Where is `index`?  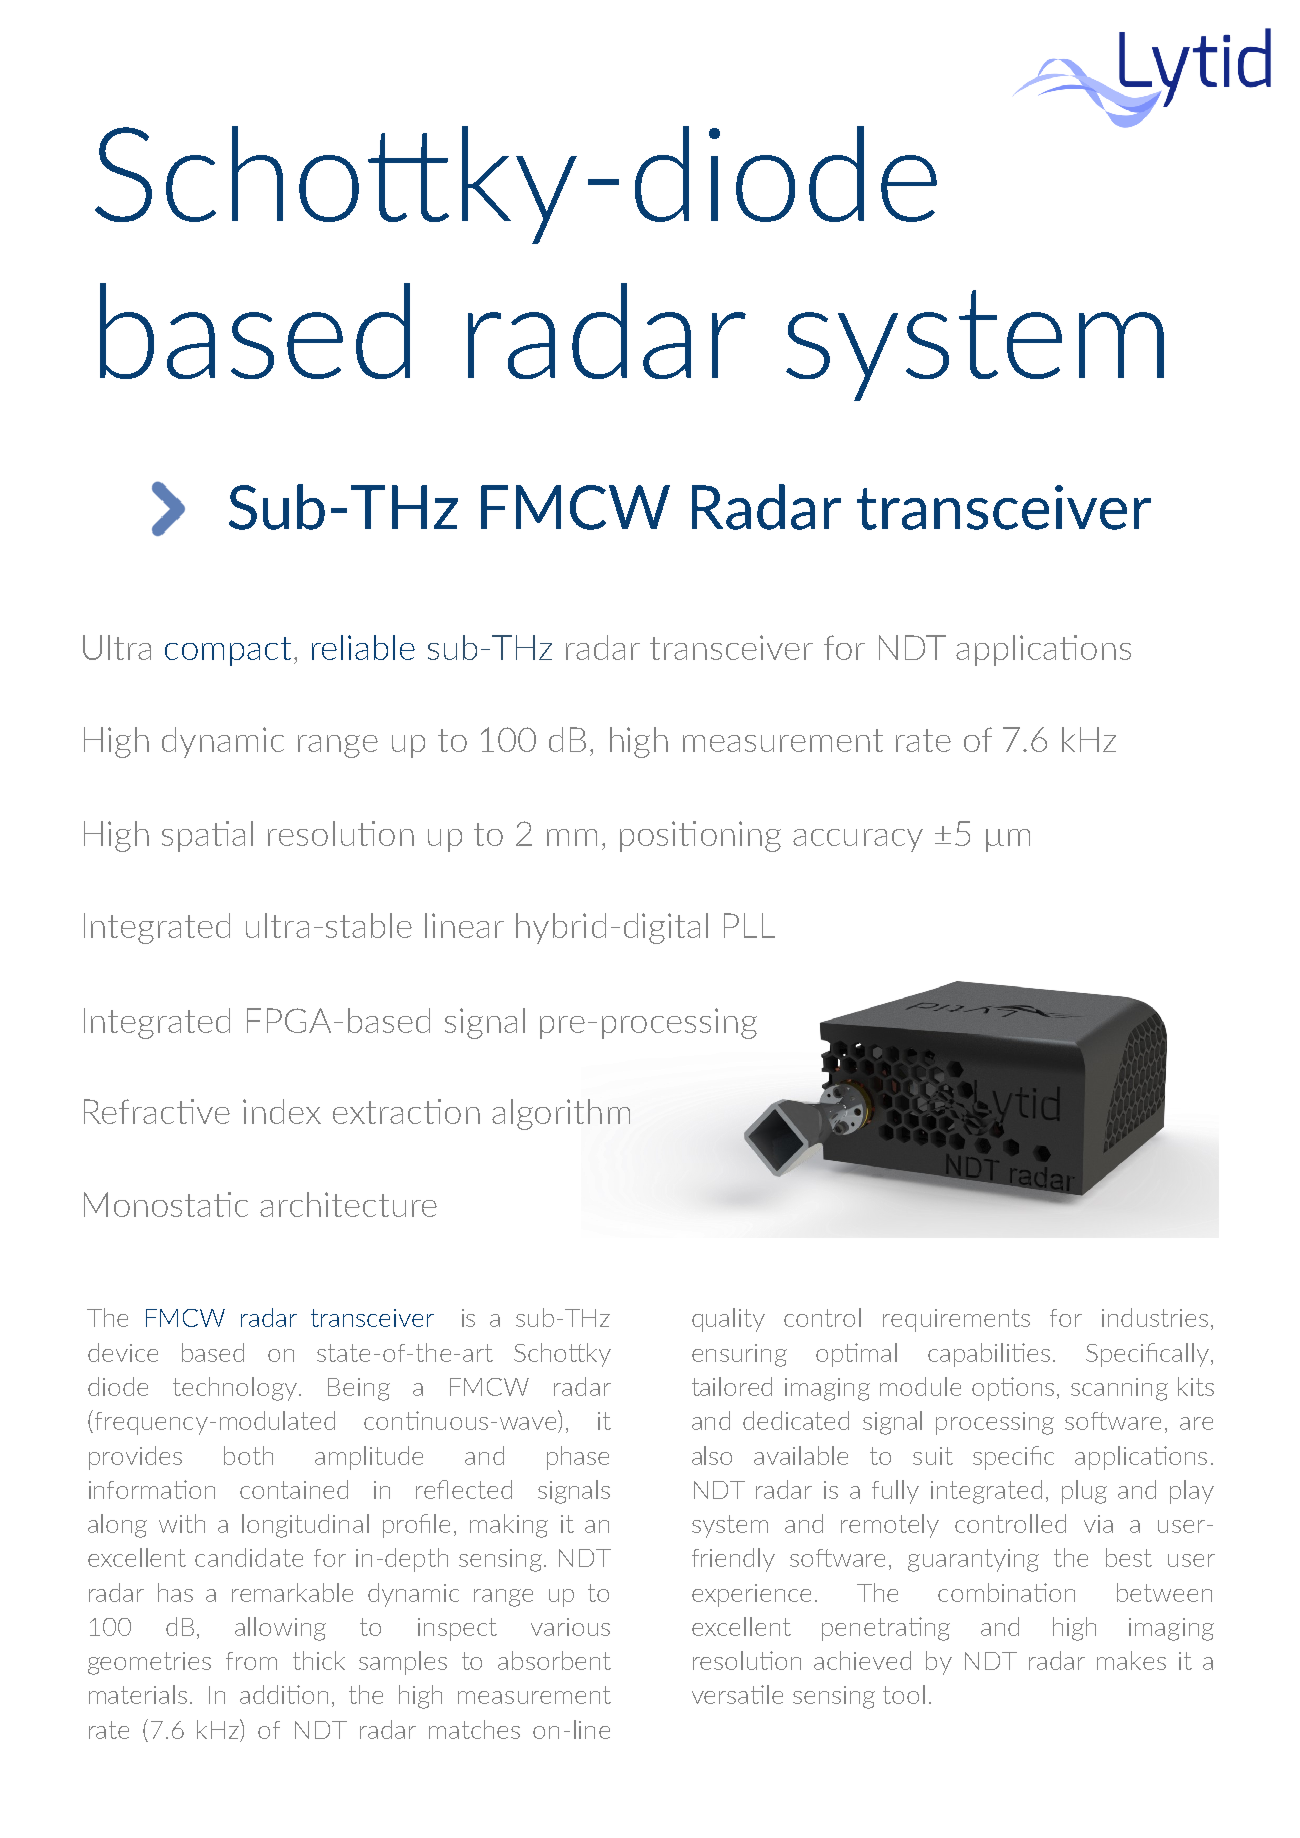
index is located at coordinates (282, 1111).
